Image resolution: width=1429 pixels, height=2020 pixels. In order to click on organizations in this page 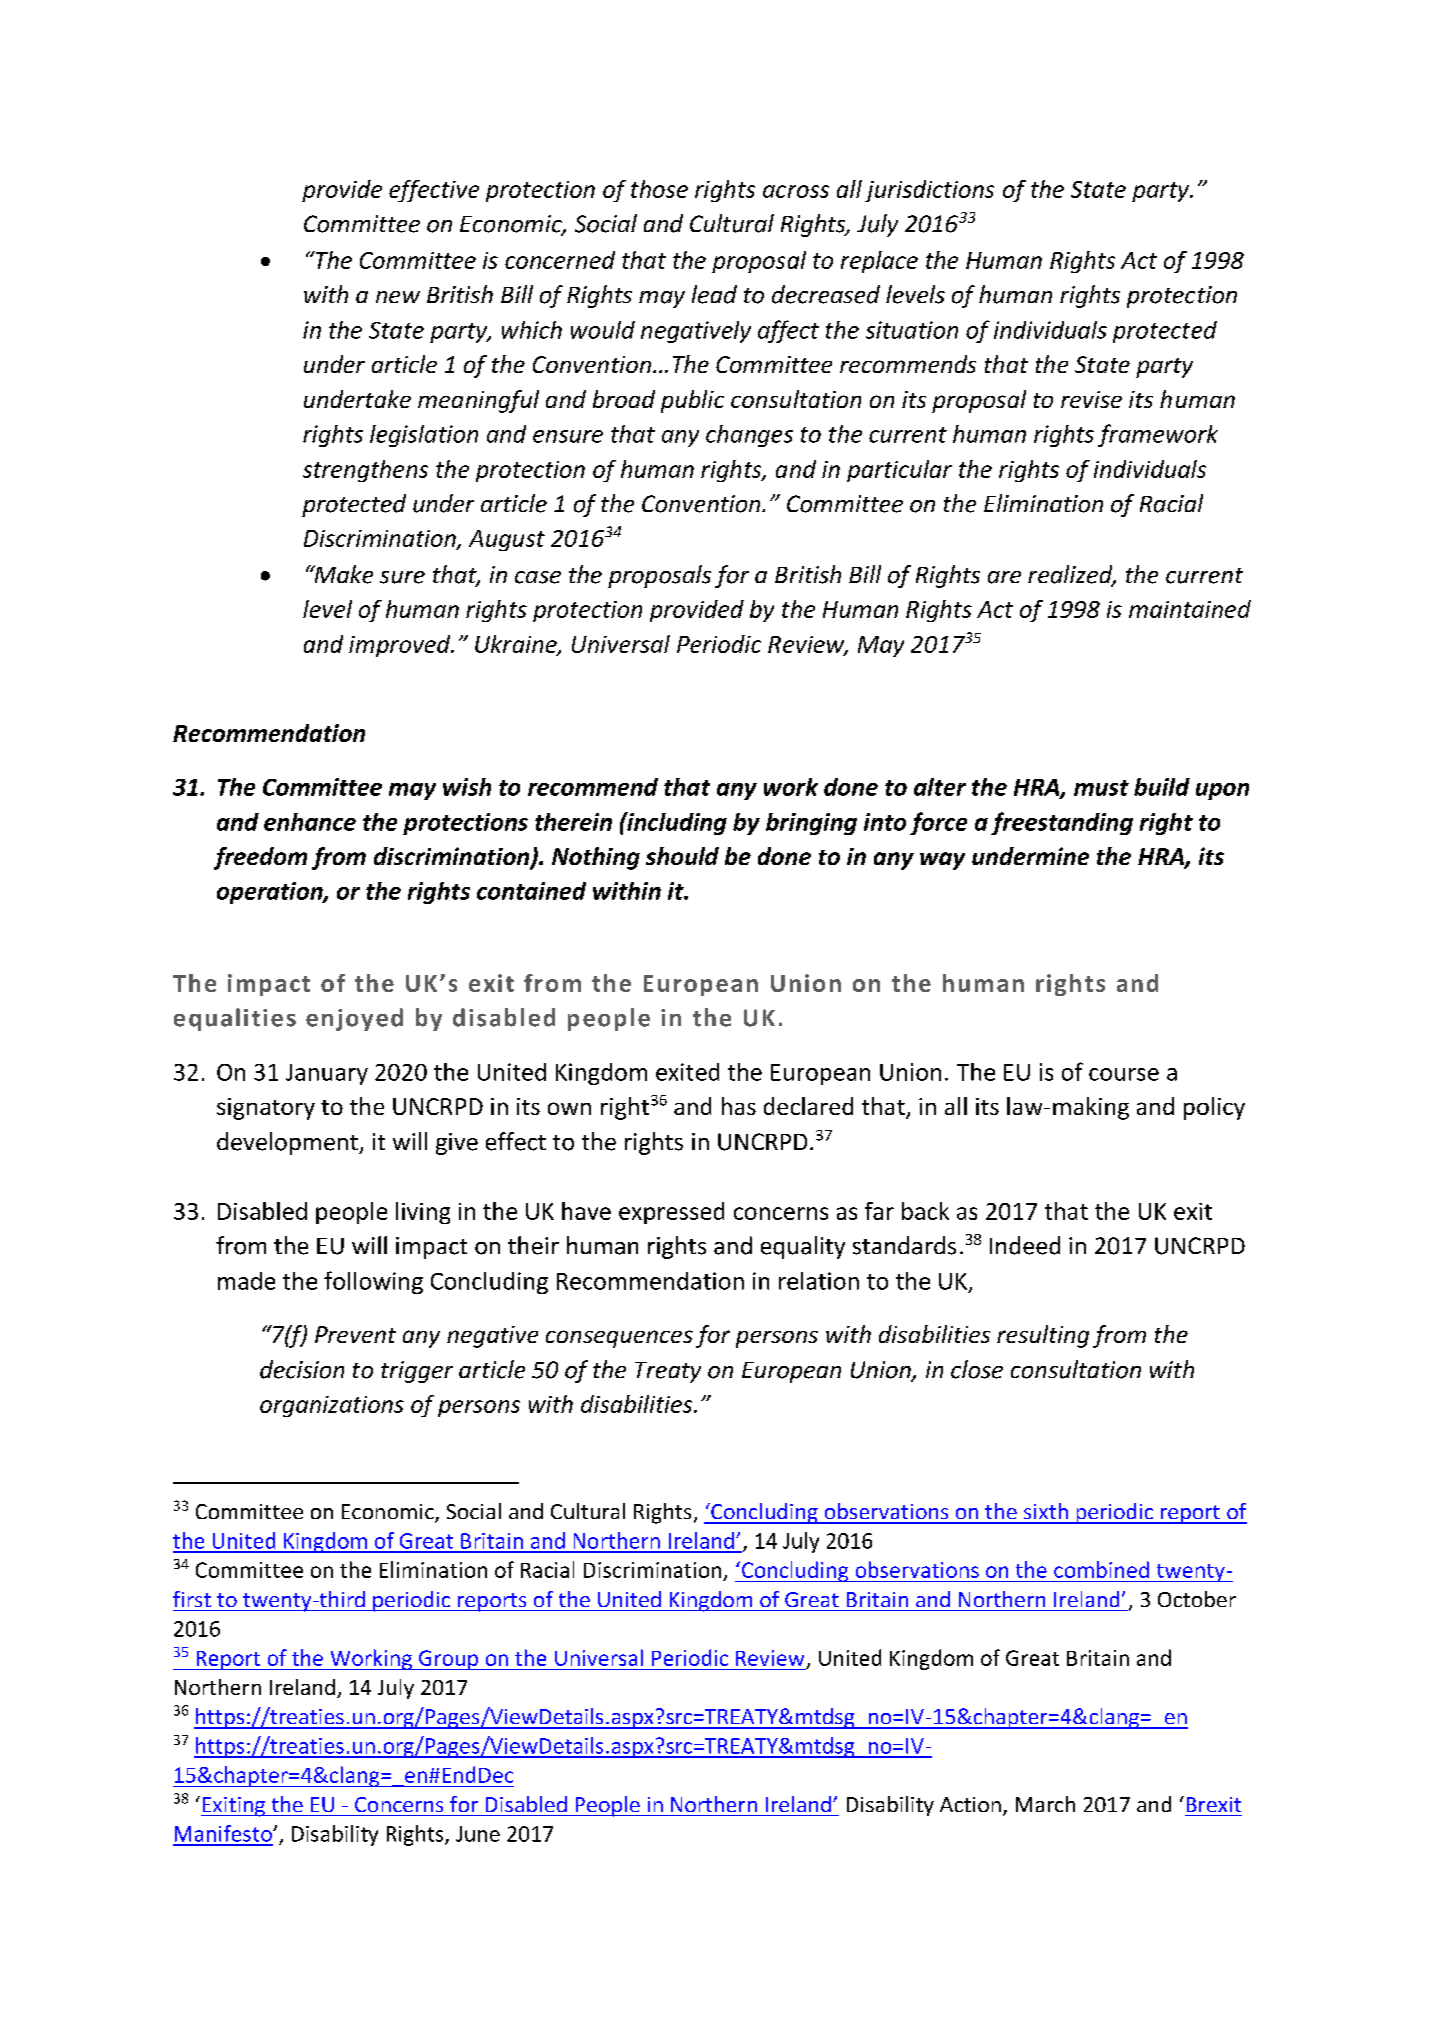, I will do `click(332, 1406)`.
